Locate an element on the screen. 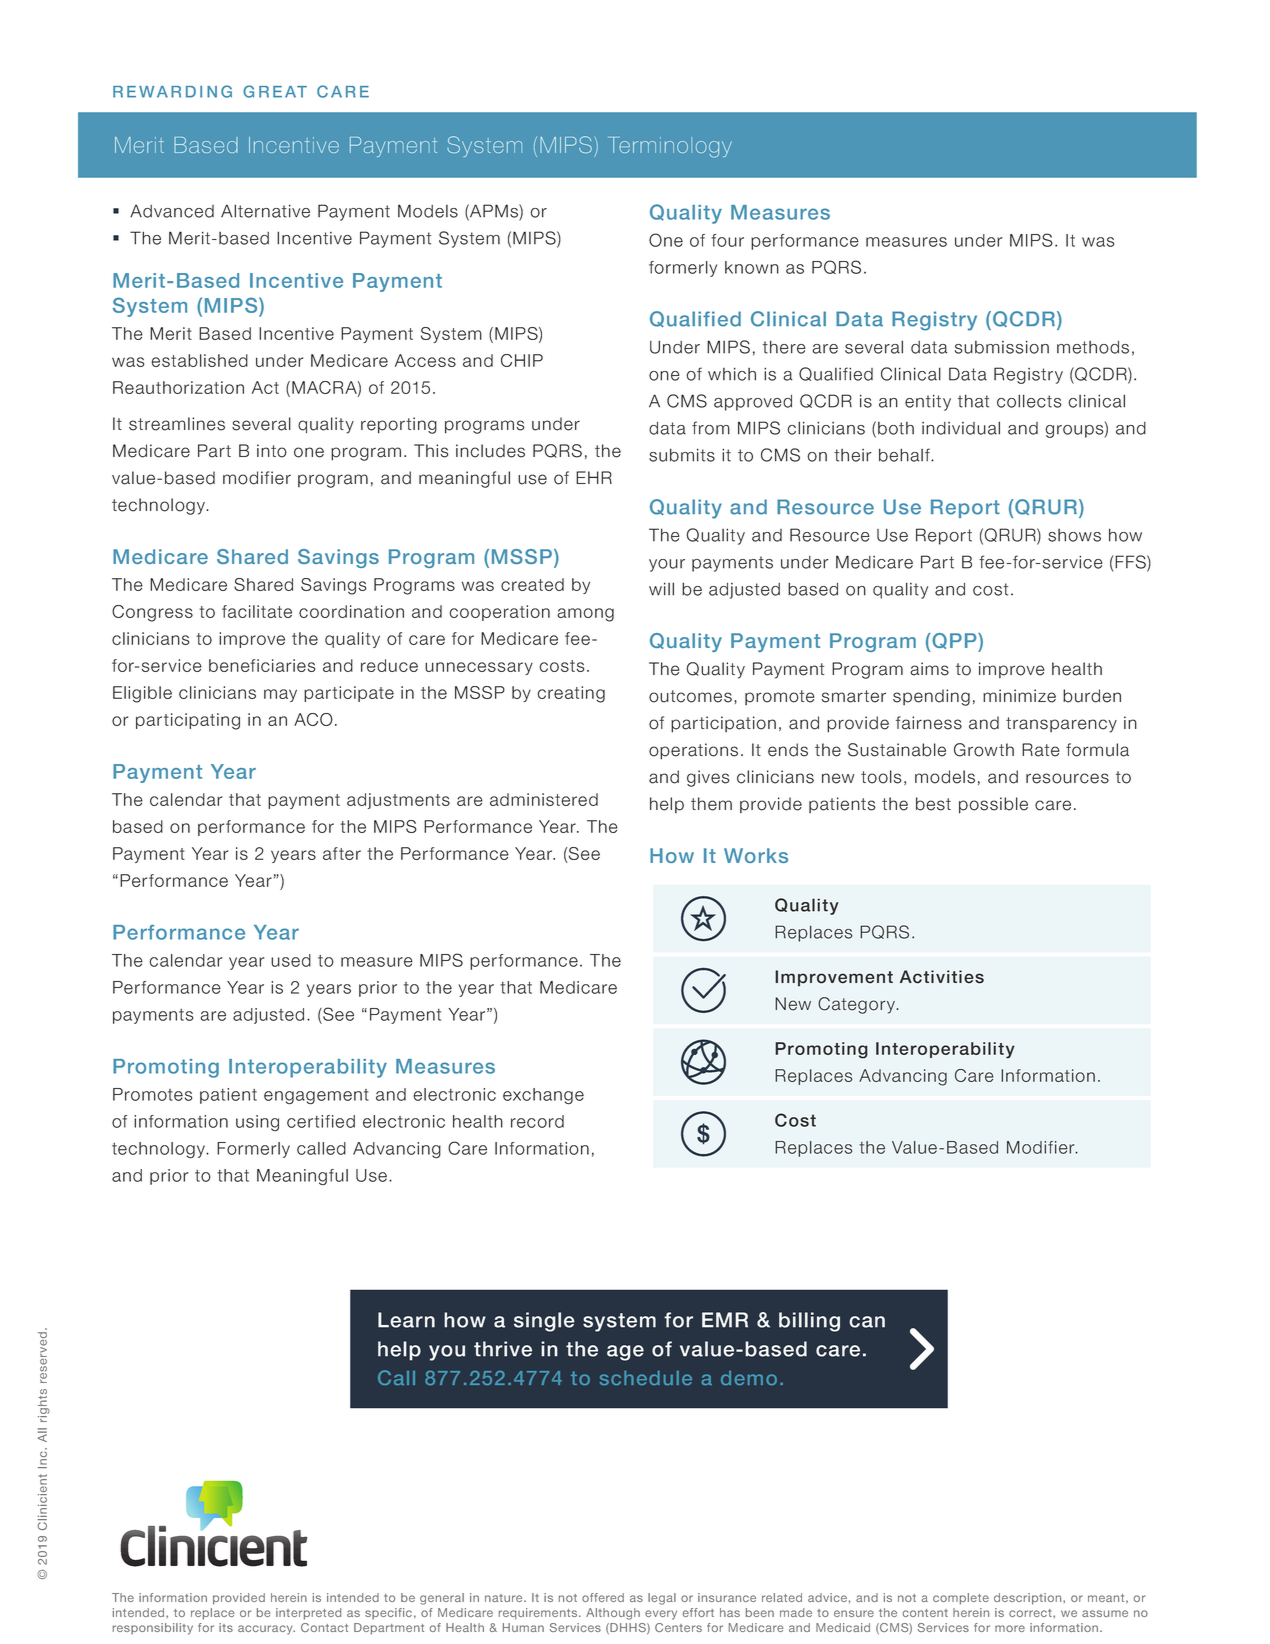  Works is located at coordinates (756, 855).
